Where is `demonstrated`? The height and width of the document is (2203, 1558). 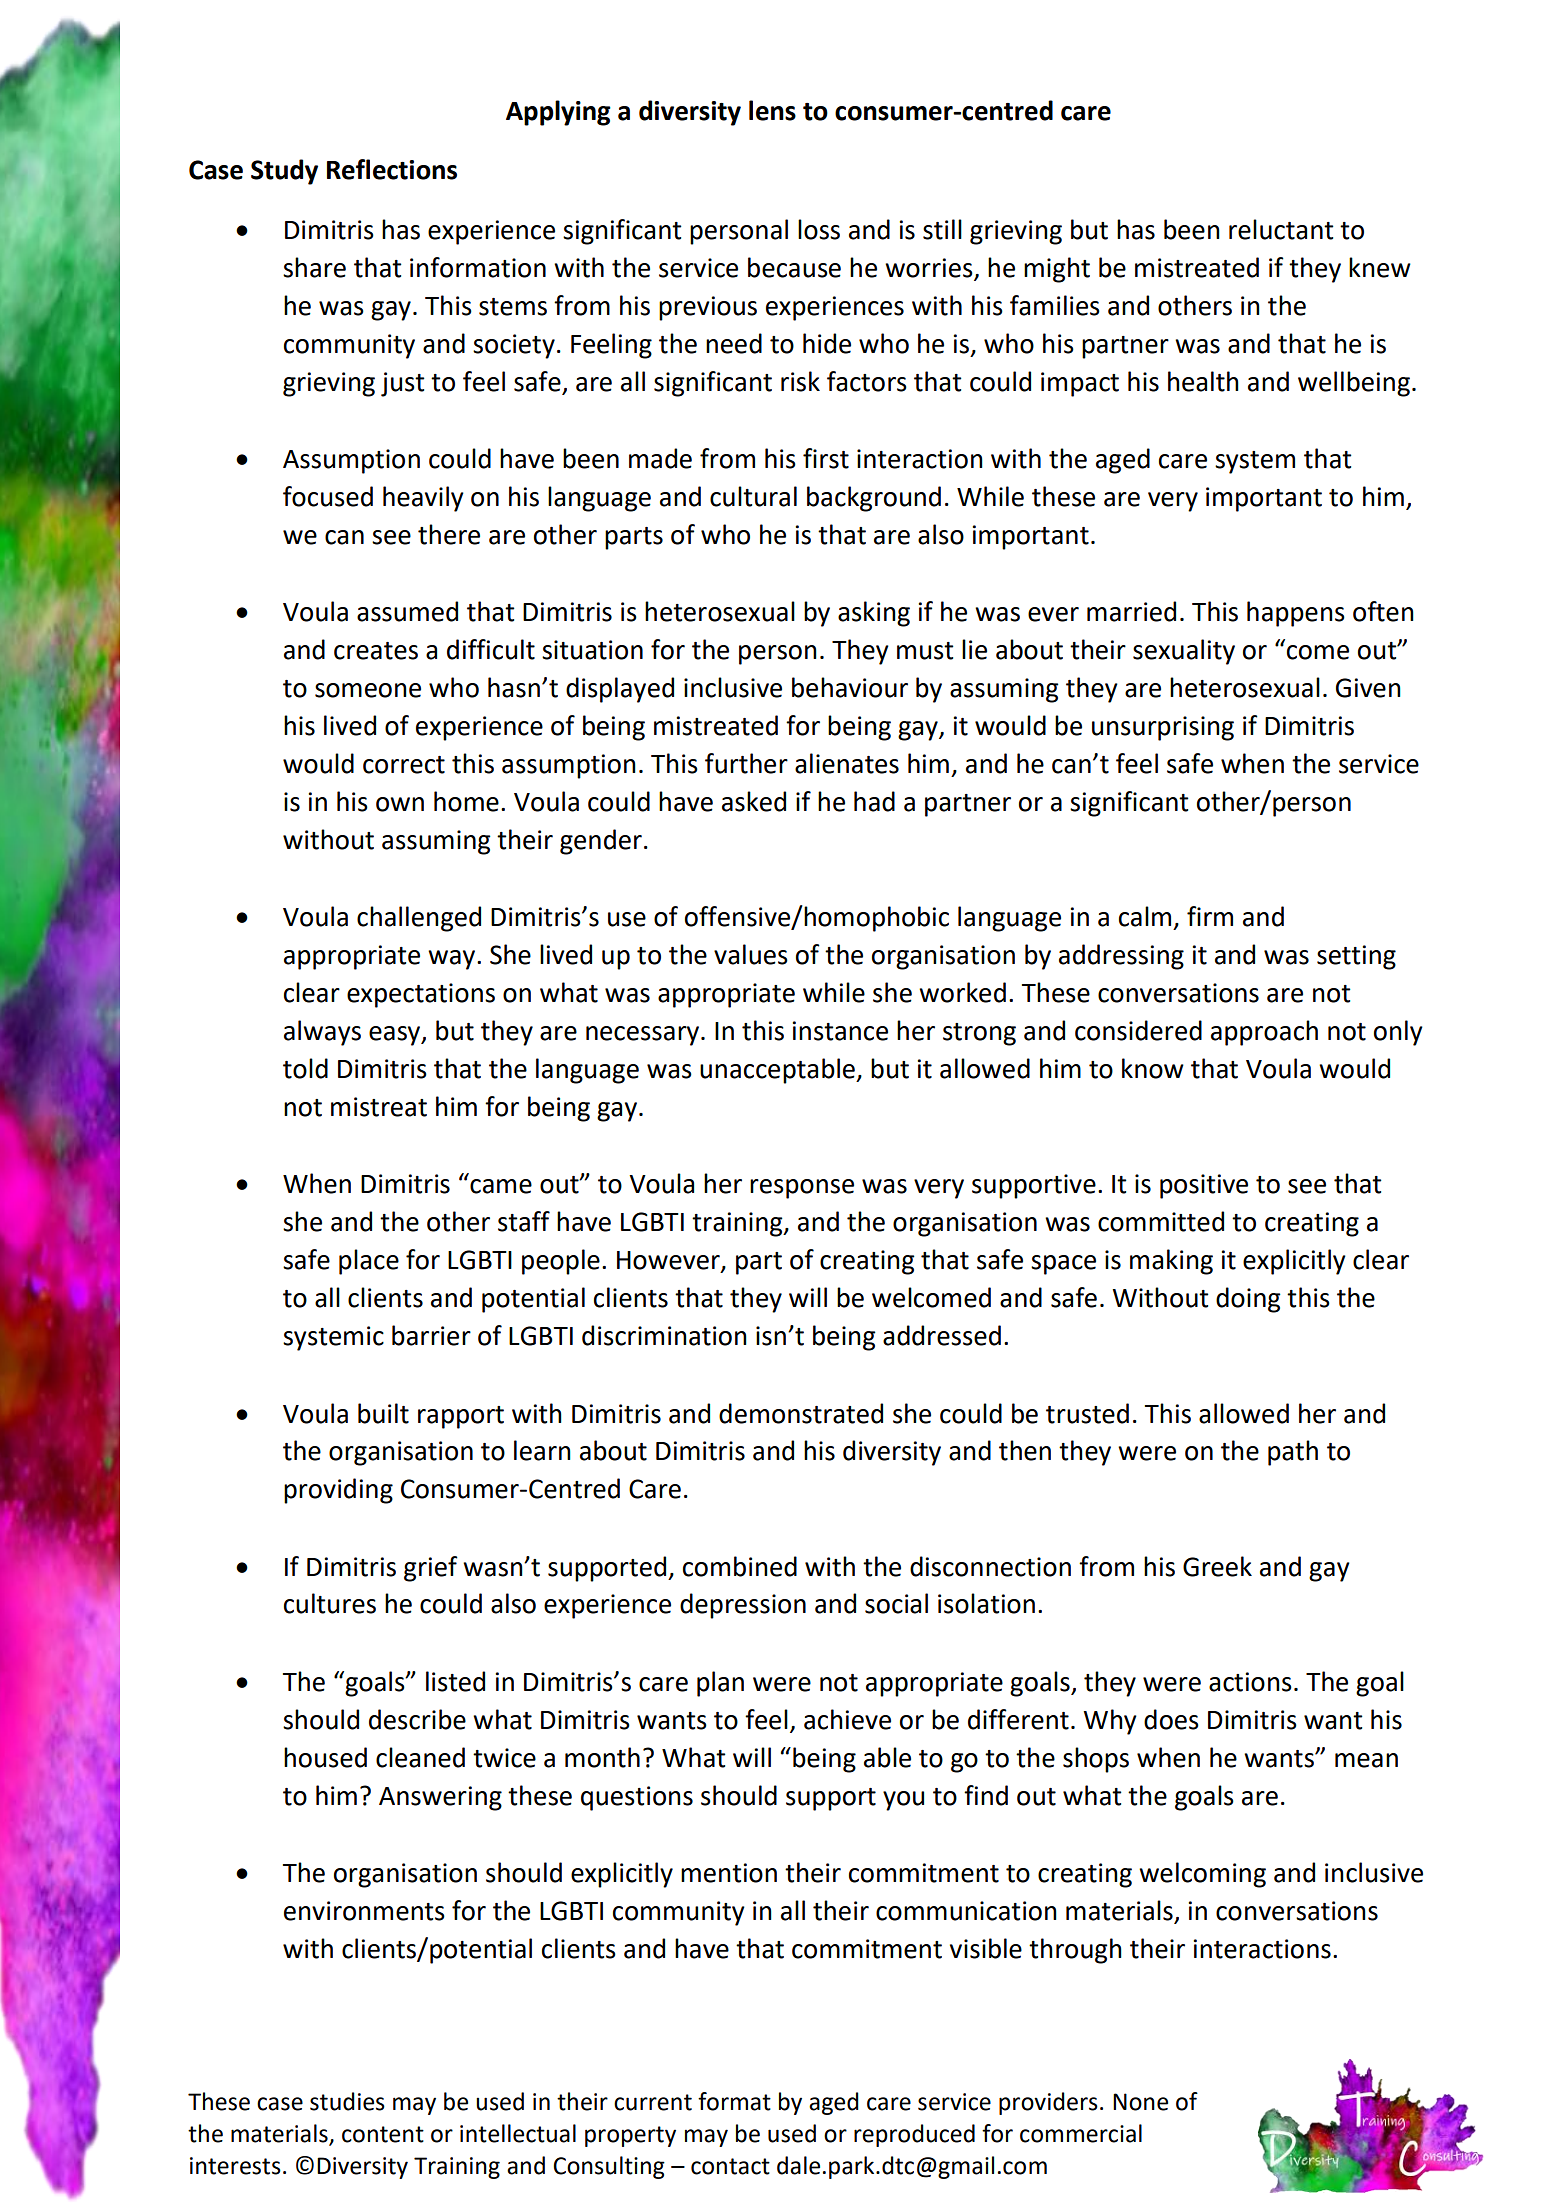
demonstrated is located at coordinates (801, 1413).
